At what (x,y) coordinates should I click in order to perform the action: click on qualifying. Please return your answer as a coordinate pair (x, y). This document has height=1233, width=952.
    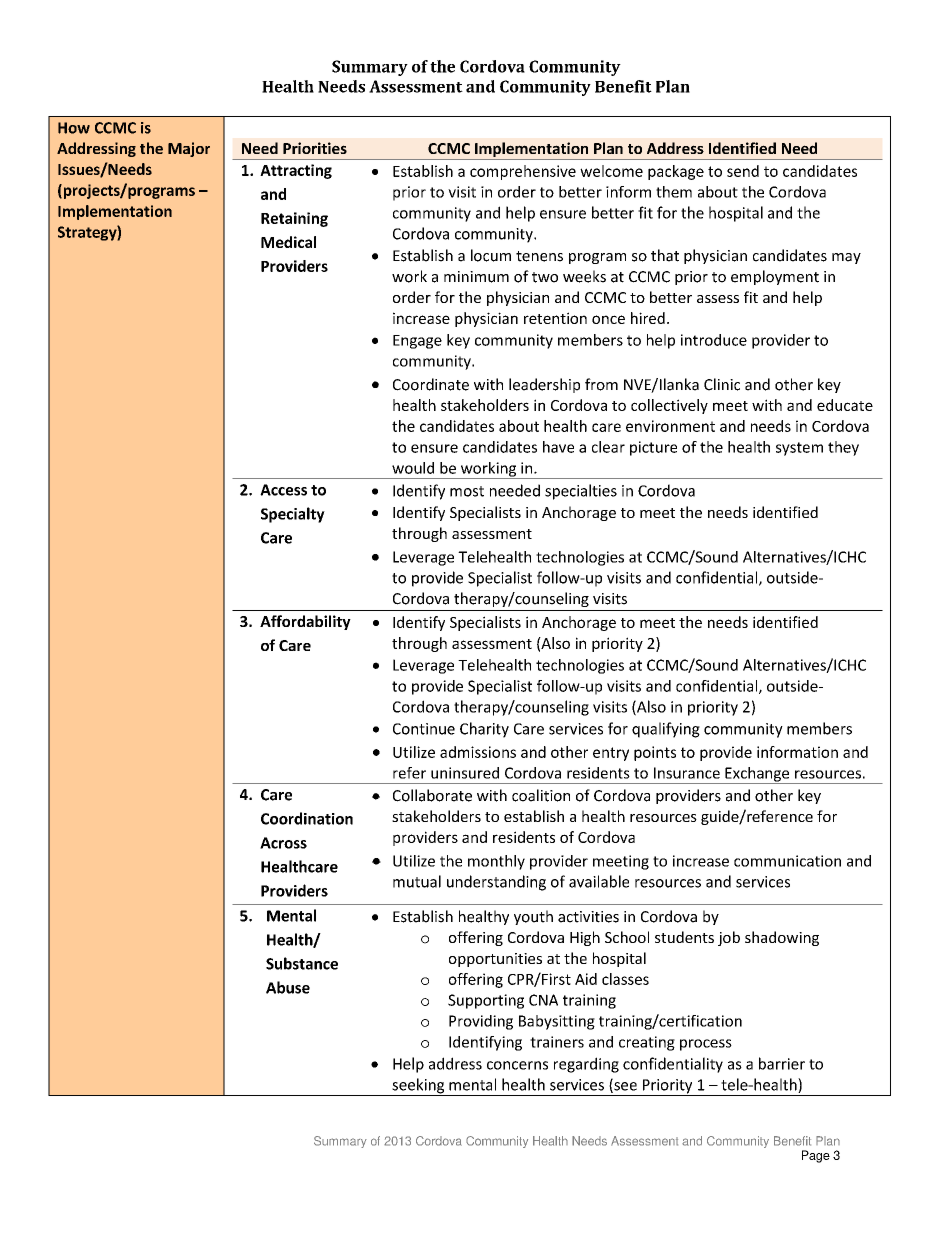
    Looking at the image, I should click on (666, 730).
